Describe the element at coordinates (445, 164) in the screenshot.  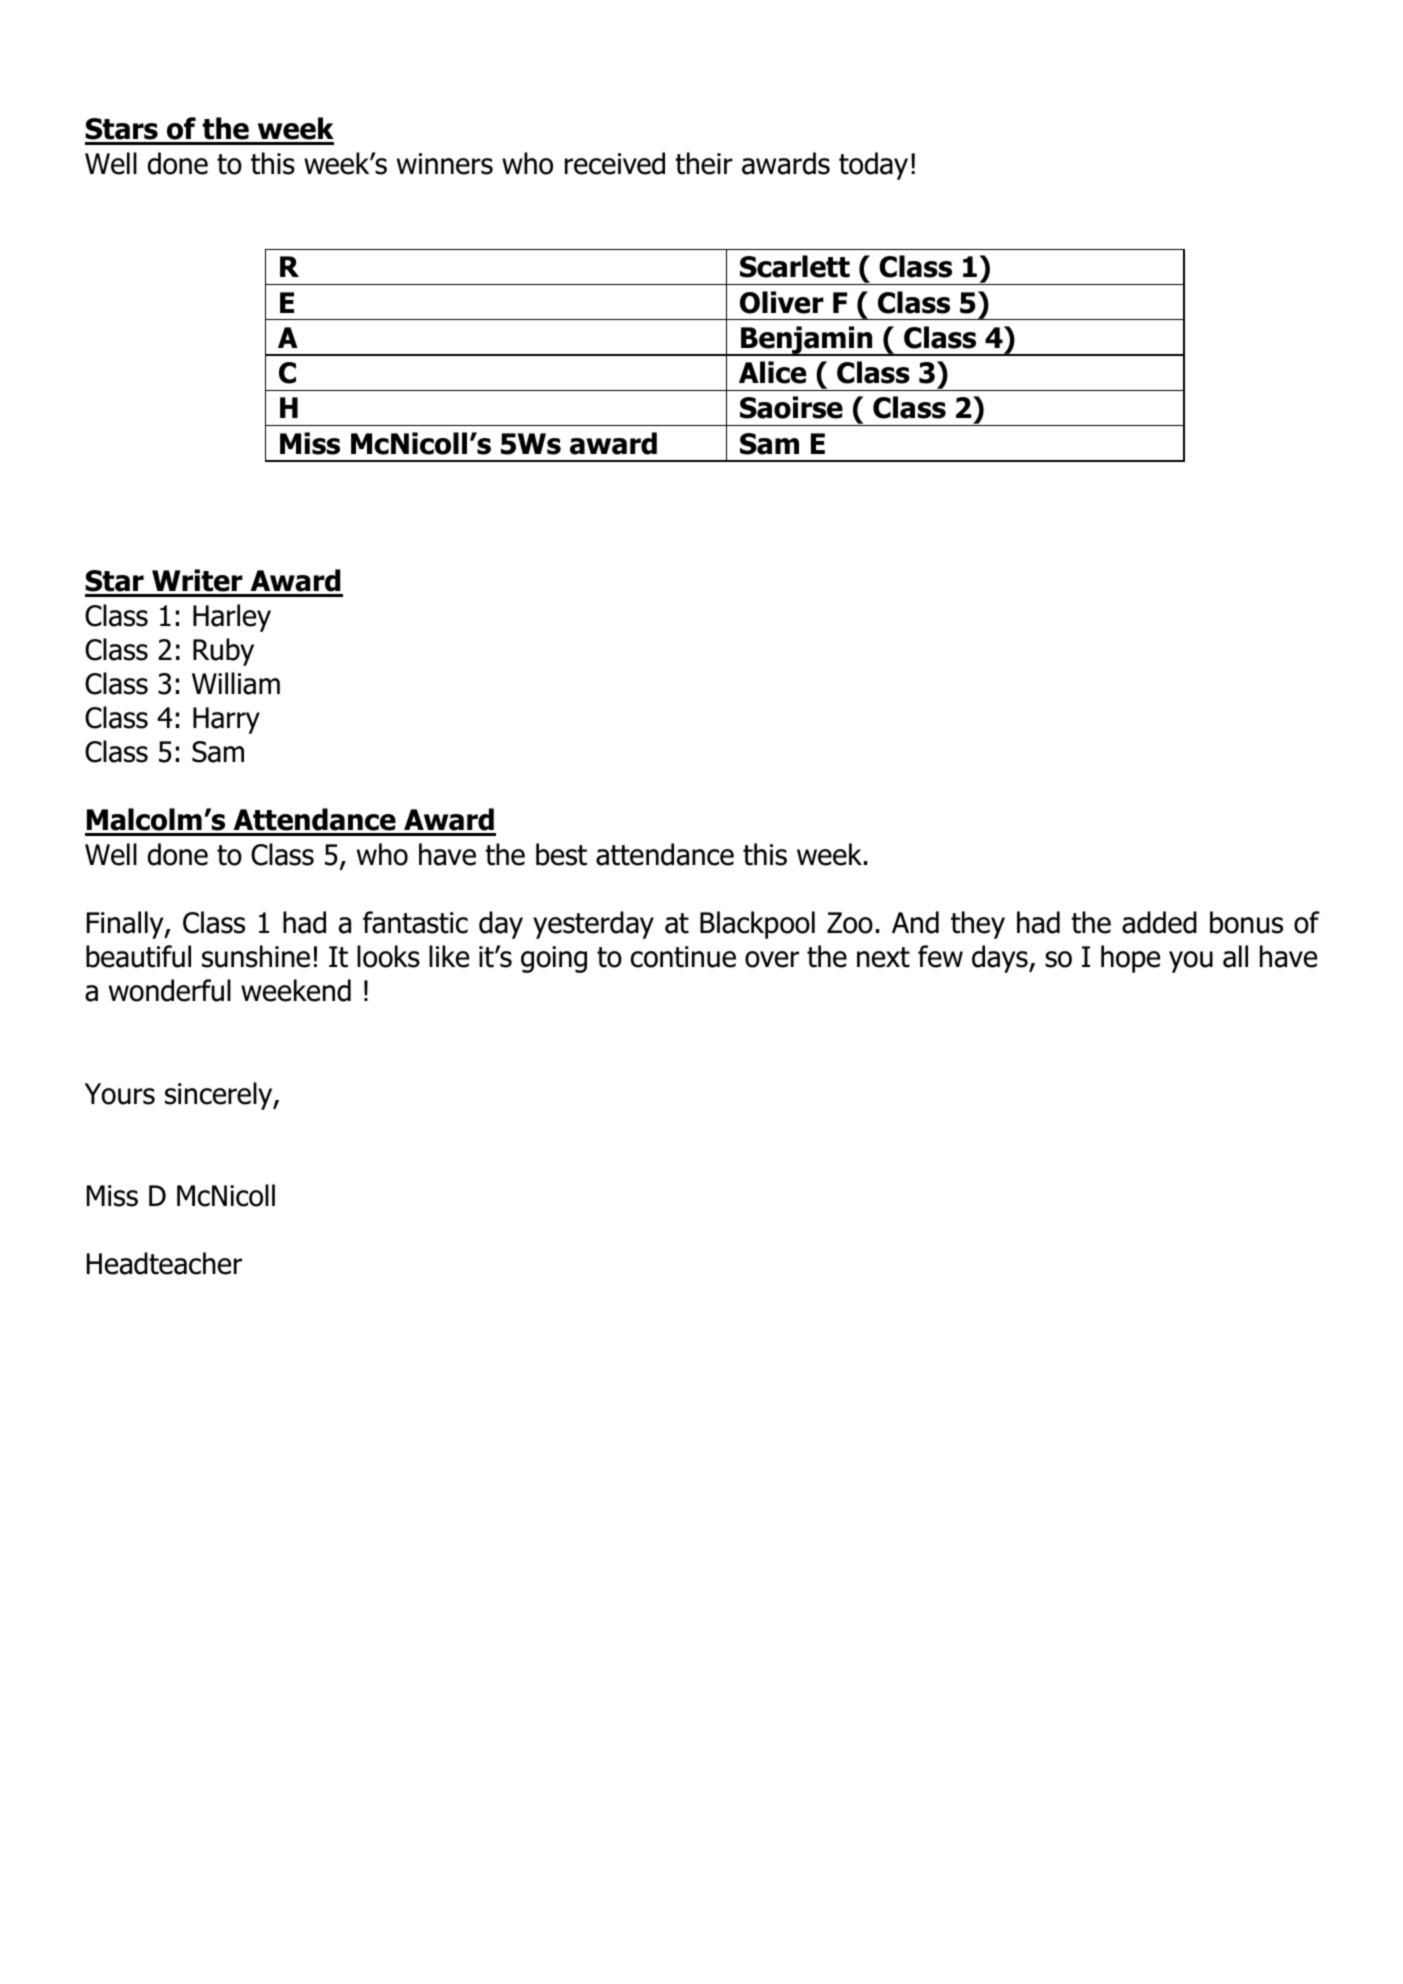
I see `winners` at that location.
